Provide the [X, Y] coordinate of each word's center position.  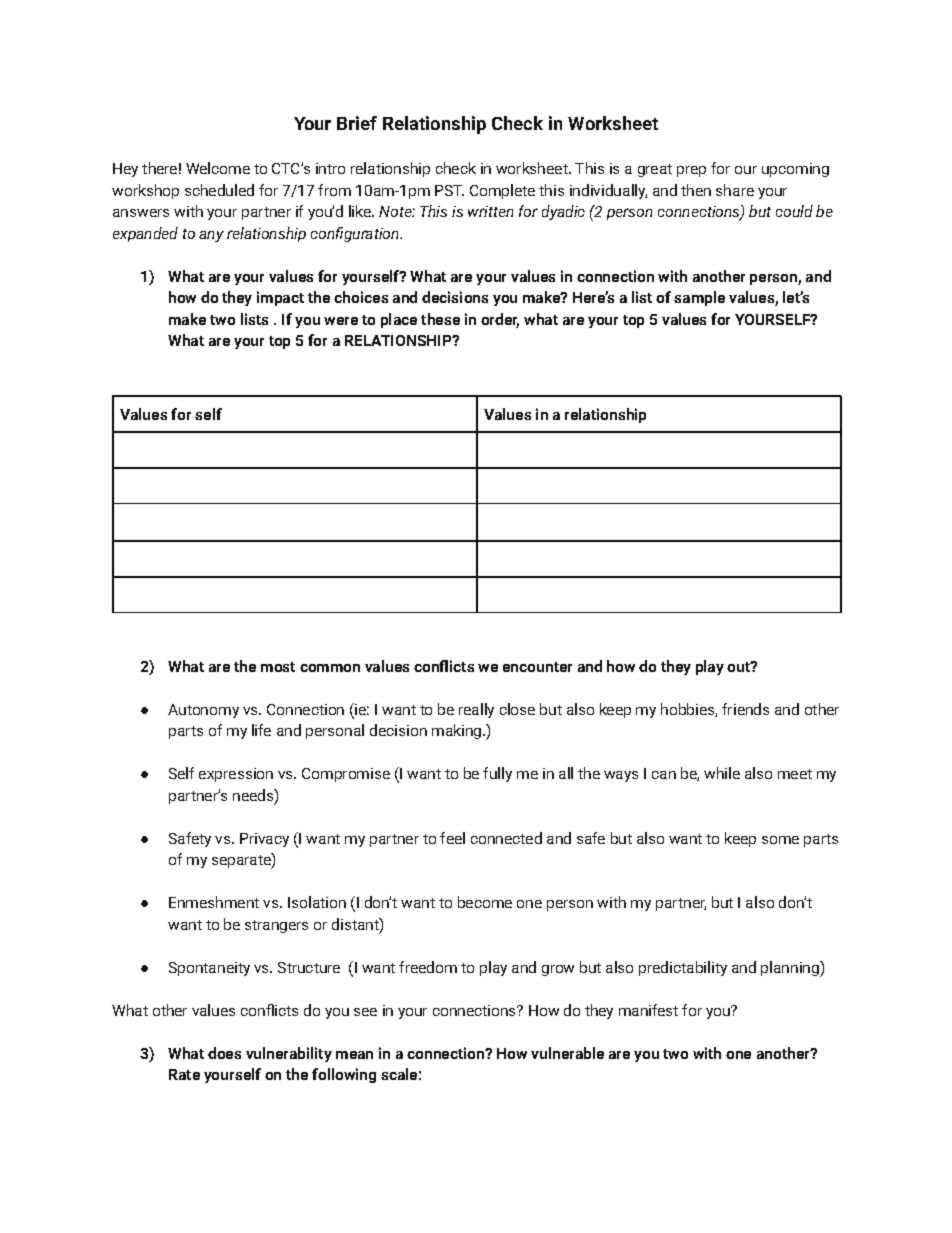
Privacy [264, 840]
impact [280, 298]
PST [449, 190]
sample [699, 298]
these [440, 319]
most [278, 667]
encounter [537, 667]
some [780, 840]
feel [452, 838]
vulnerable [567, 1053]
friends [745, 709]
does [224, 1053]
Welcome [218, 168]
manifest [648, 1010]
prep [691, 171]
